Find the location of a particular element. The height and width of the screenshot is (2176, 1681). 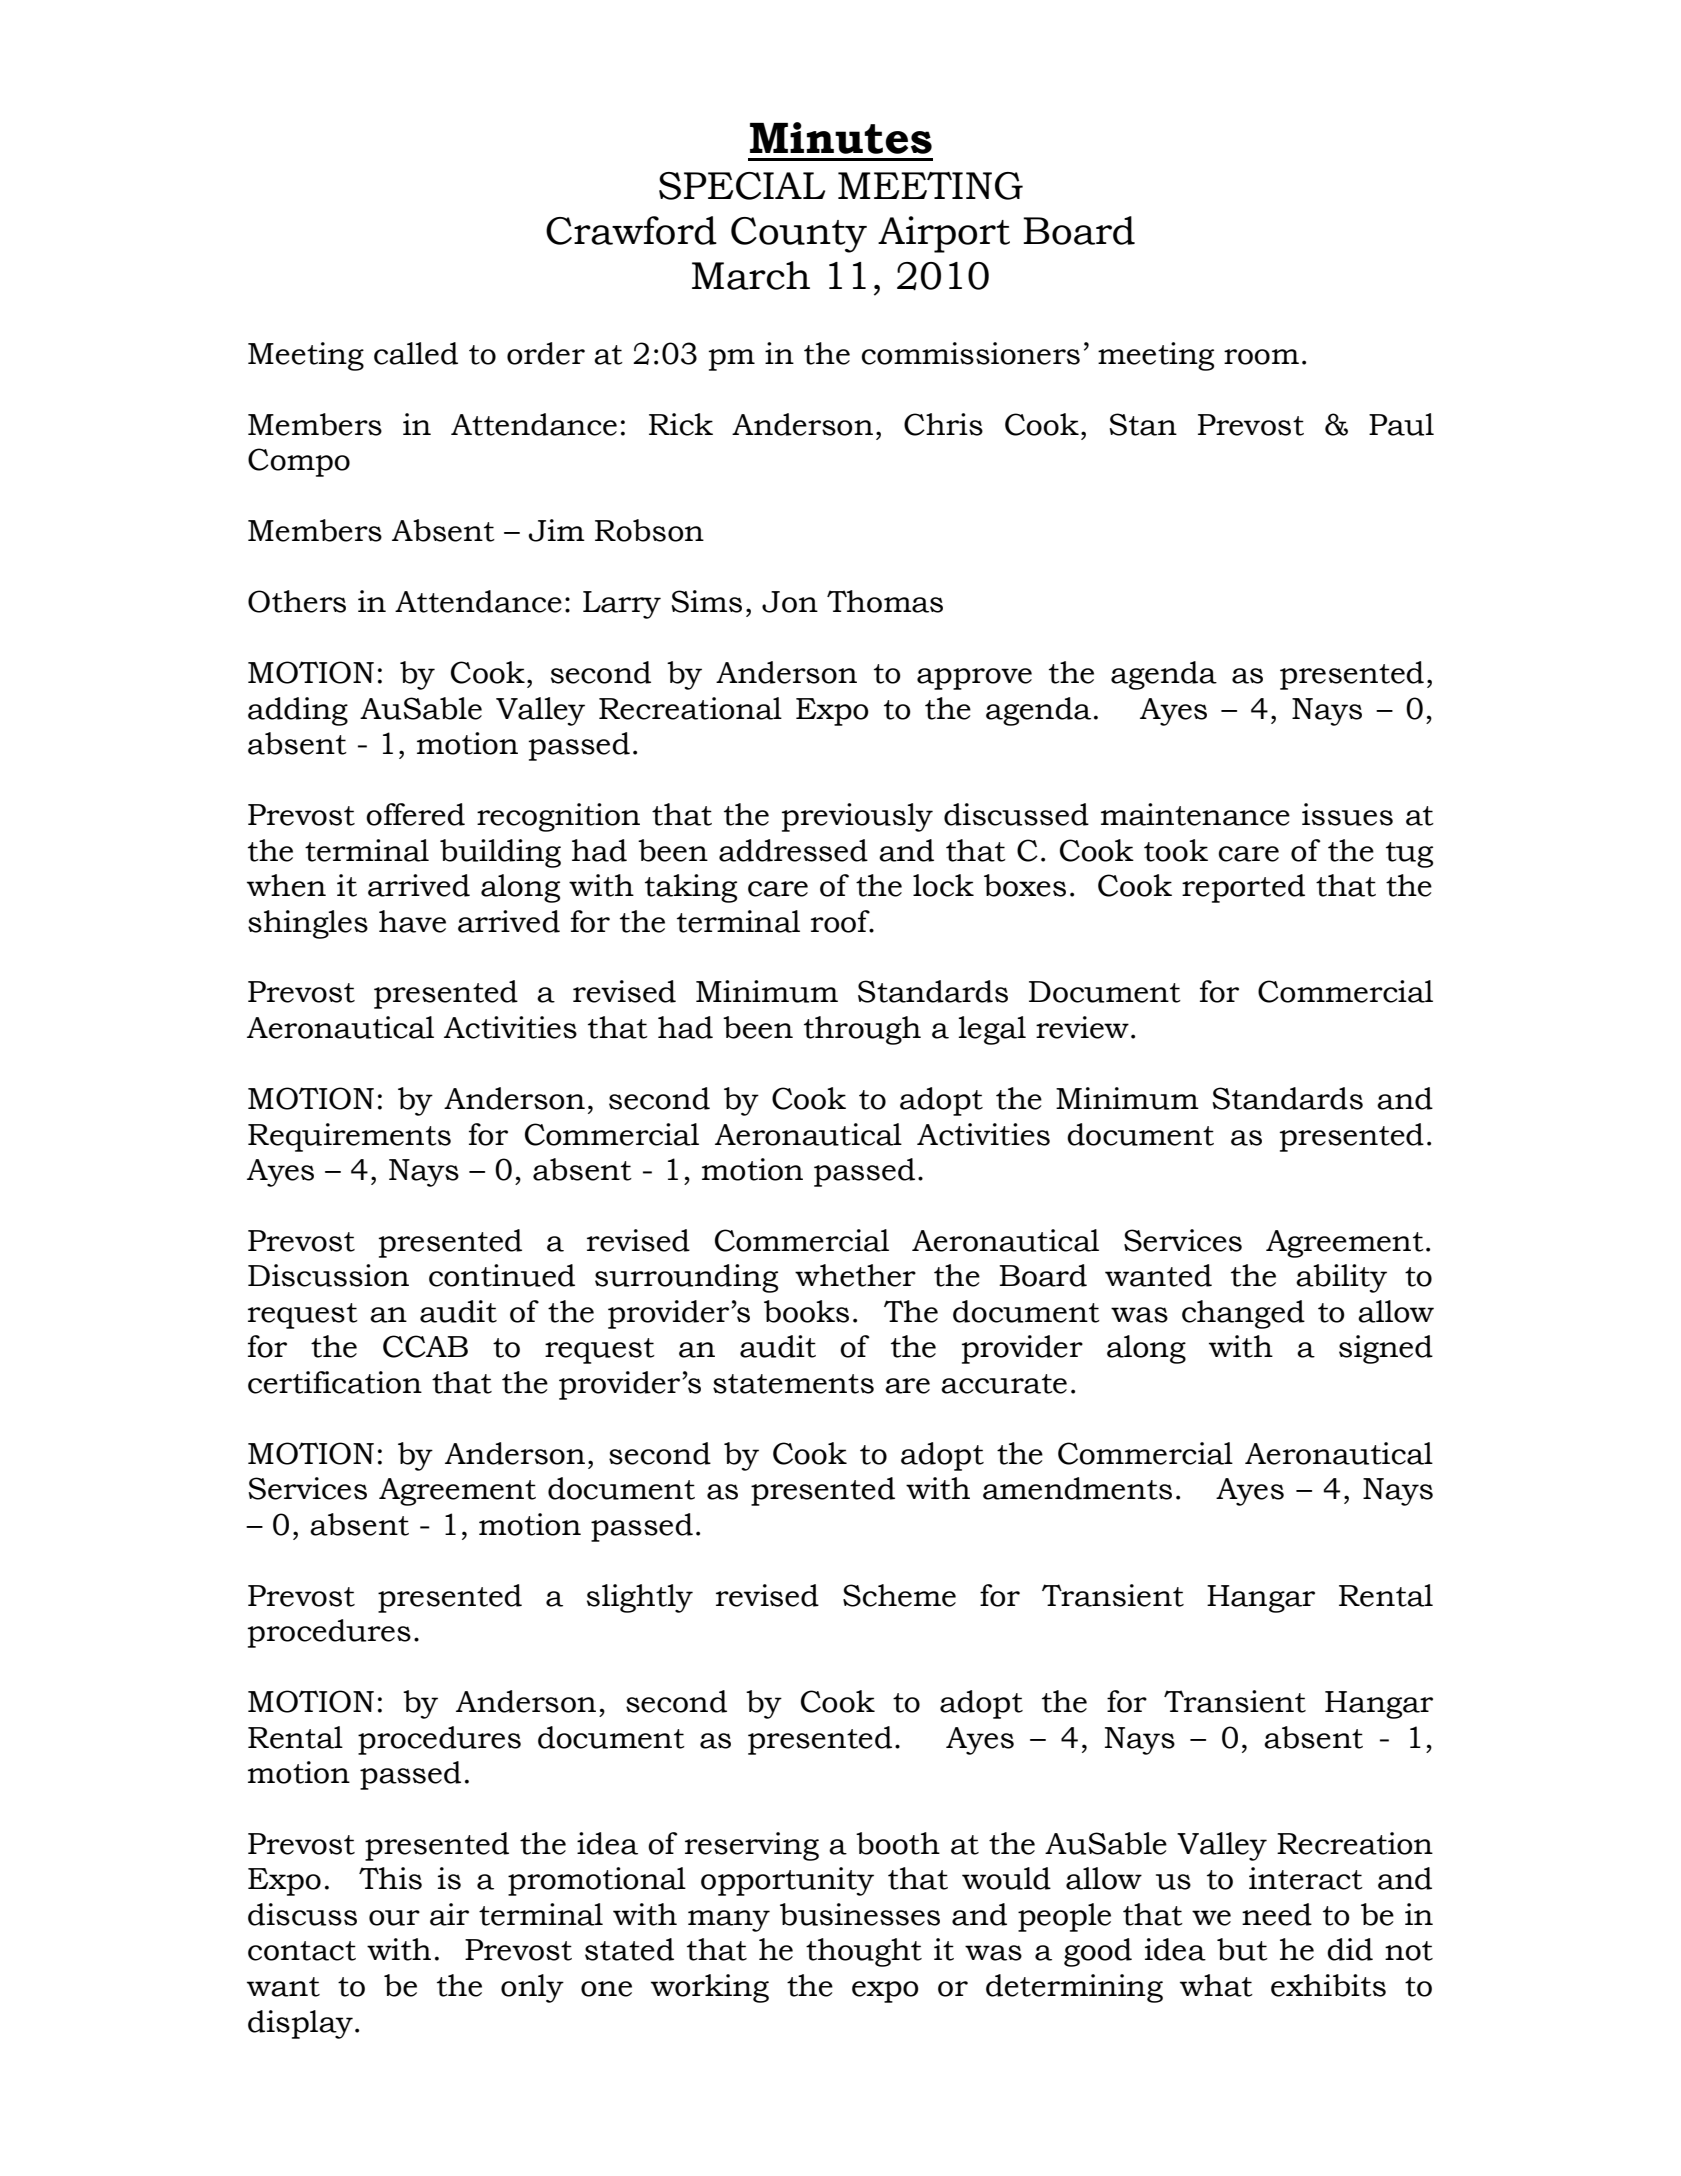

thought is located at coordinates (864, 1952).
